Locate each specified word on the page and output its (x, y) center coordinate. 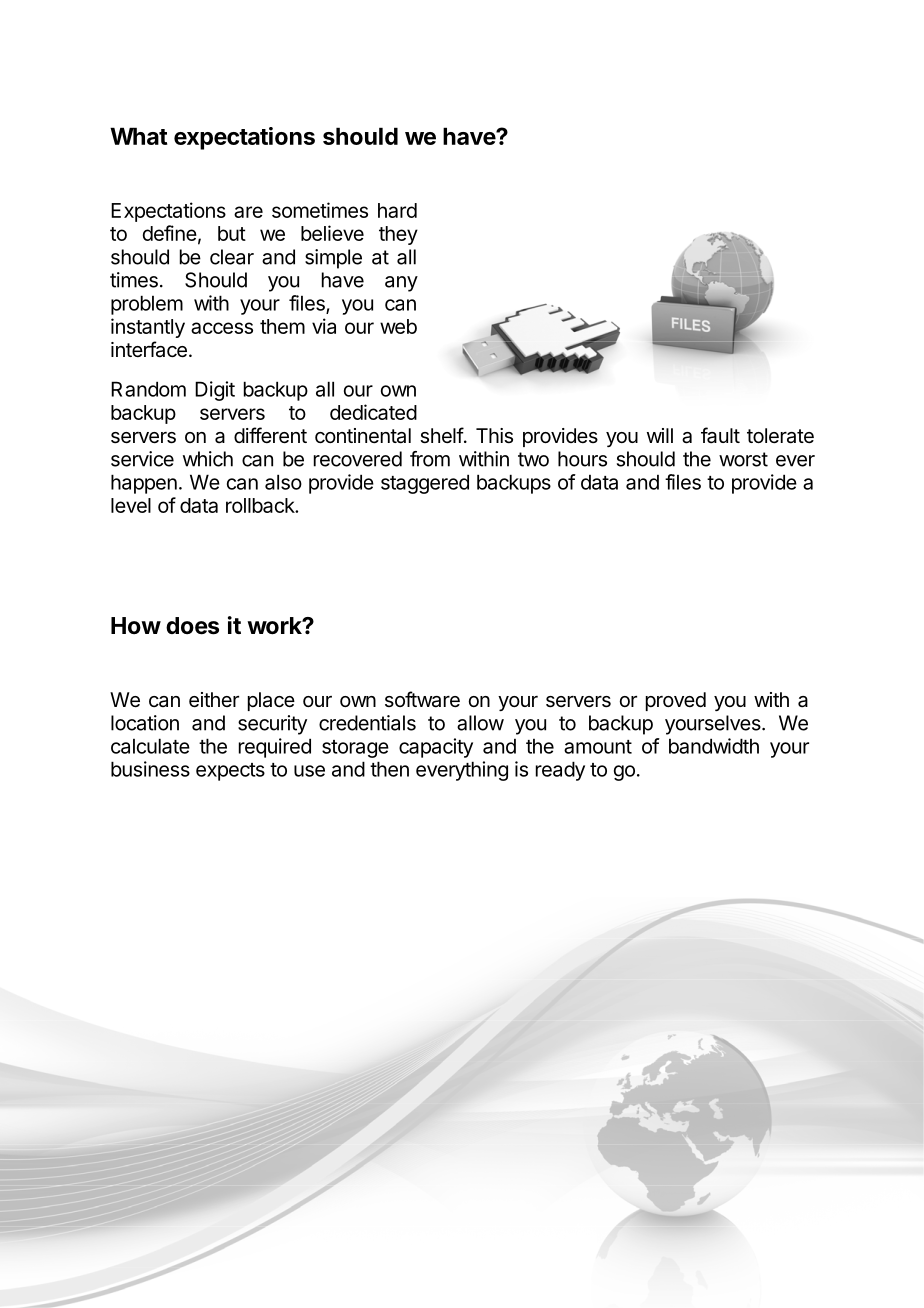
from (430, 459)
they (398, 235)
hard (397, 210)
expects (230, 772)
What (139, 136)
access (222, 328)
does (192, 626)
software (422, 699)
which (208, 459)
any (401, 284)
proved (676, 701)
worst (743, 459)
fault (720, 435)
